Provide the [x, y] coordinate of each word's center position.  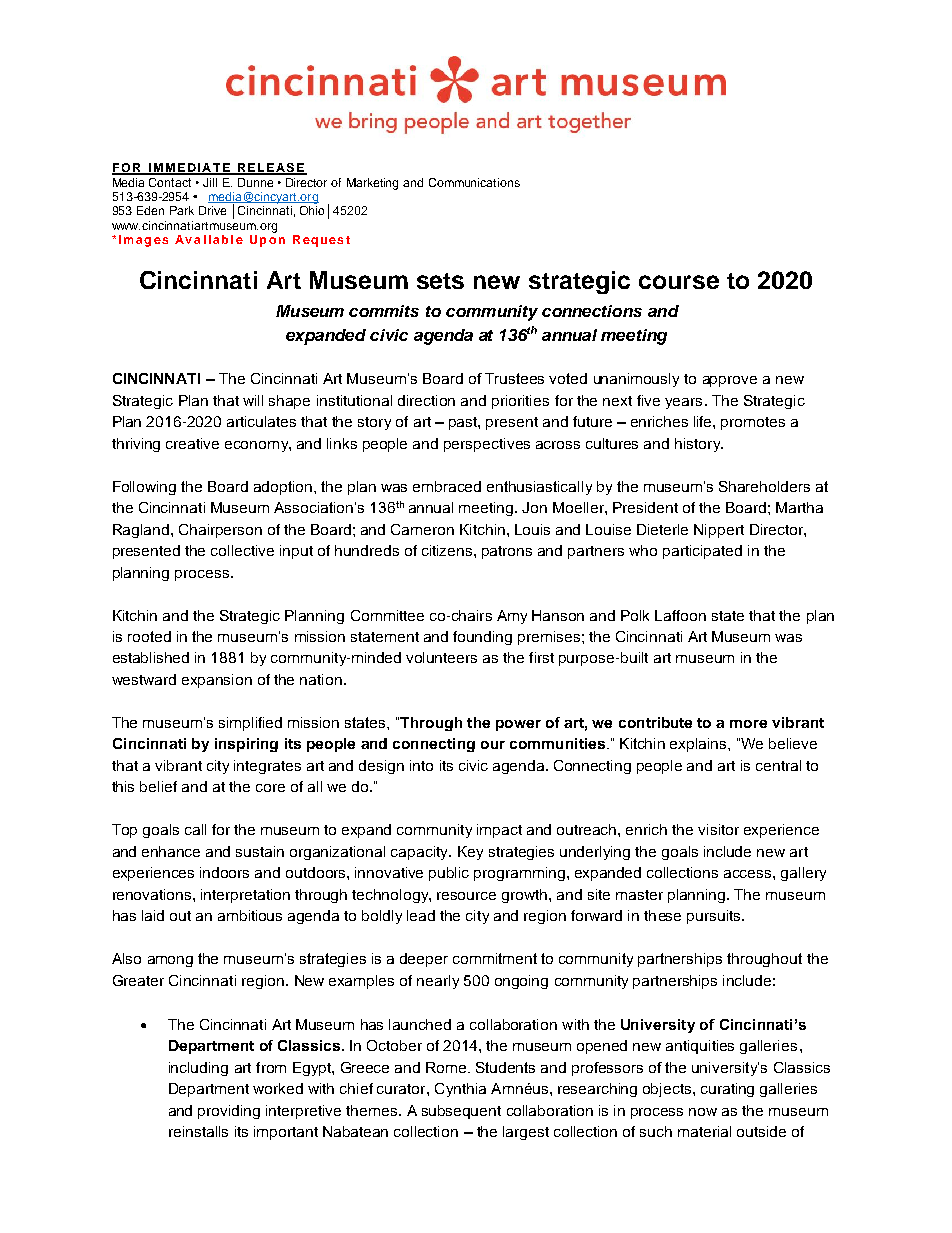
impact [499, 831]
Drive [212, 210]
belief [158, 786]
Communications [474, 182]
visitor [718, 829]
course [679, 282]
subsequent [461, 1112]
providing [229, 1112]
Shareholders [764, 486]
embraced [447, 486]
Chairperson [220, 531]
